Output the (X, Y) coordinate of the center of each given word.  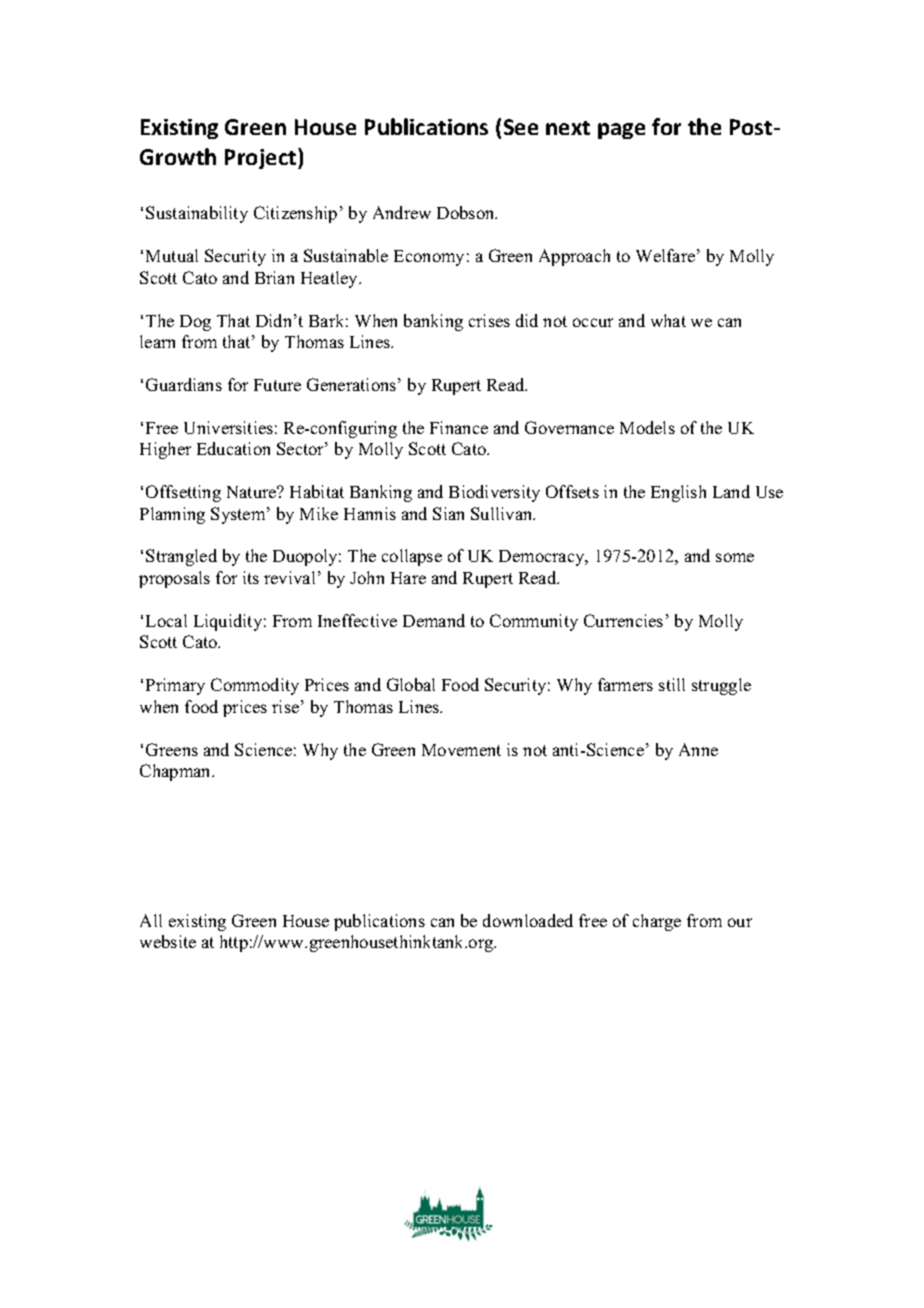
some (735, 557)
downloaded (528, 920)
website (168, 941)
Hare (408, 578)
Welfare (665, 255)
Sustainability (197, 214)
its (251, 577)
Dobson (467, 212)
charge (657, 922)
